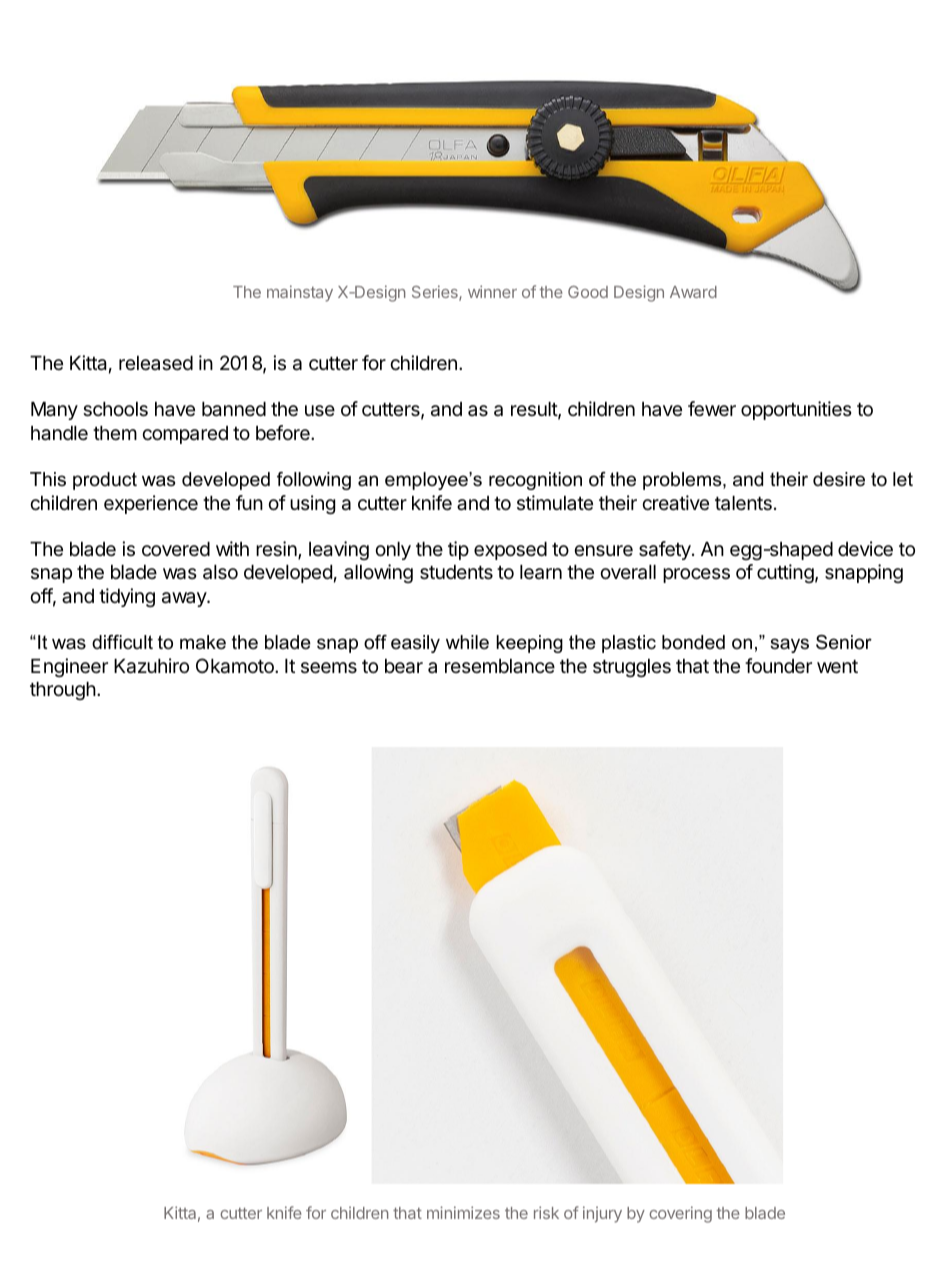  What do you see at coordinates (127, 597) in the page?
I see `tidying` at bounding box center [127, 597].
